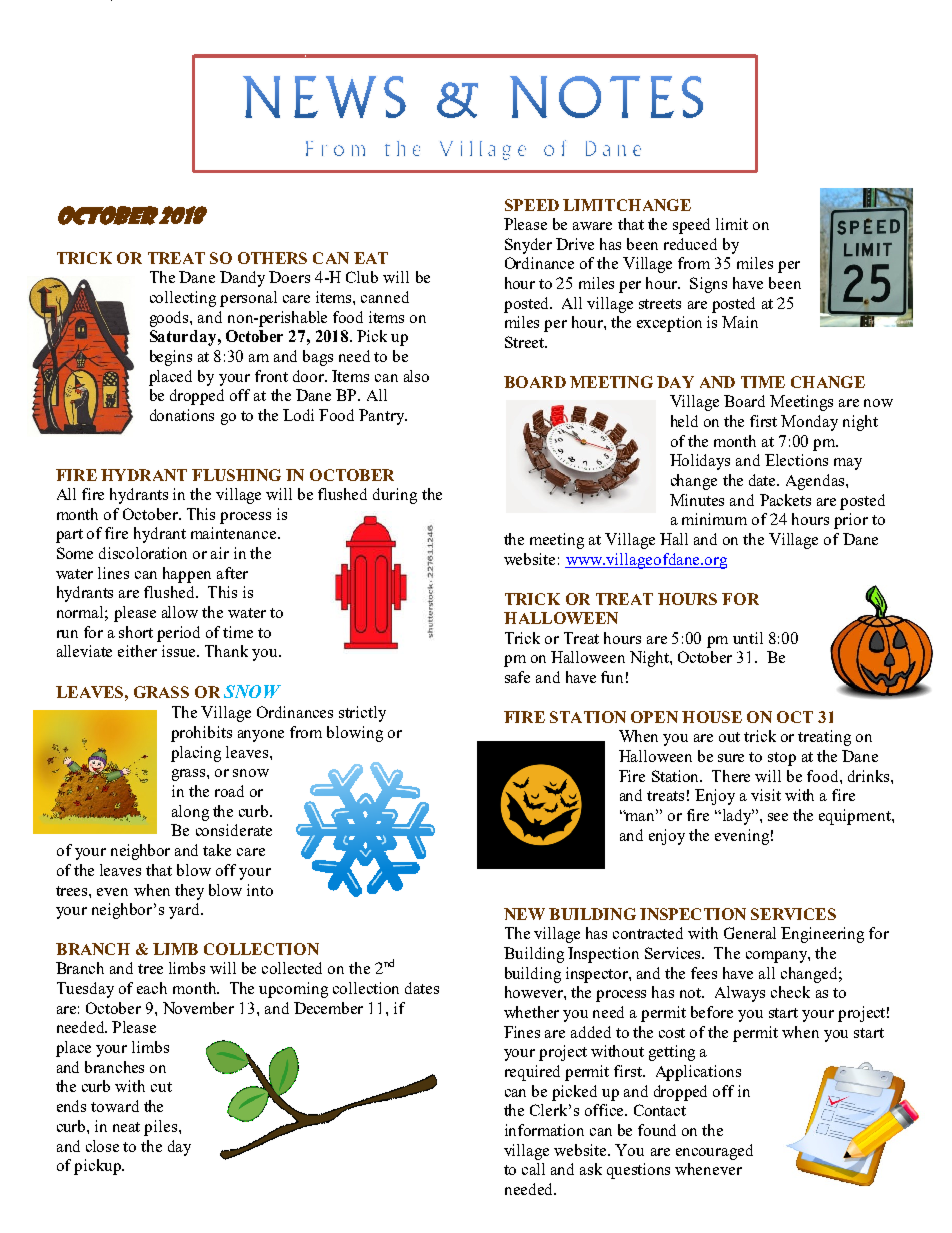 This screenshot has height=1233, width=952. What do you see at coordinates (183, 299) in the screenshot?
I see `collecting` at bounding box center [183, 299].
